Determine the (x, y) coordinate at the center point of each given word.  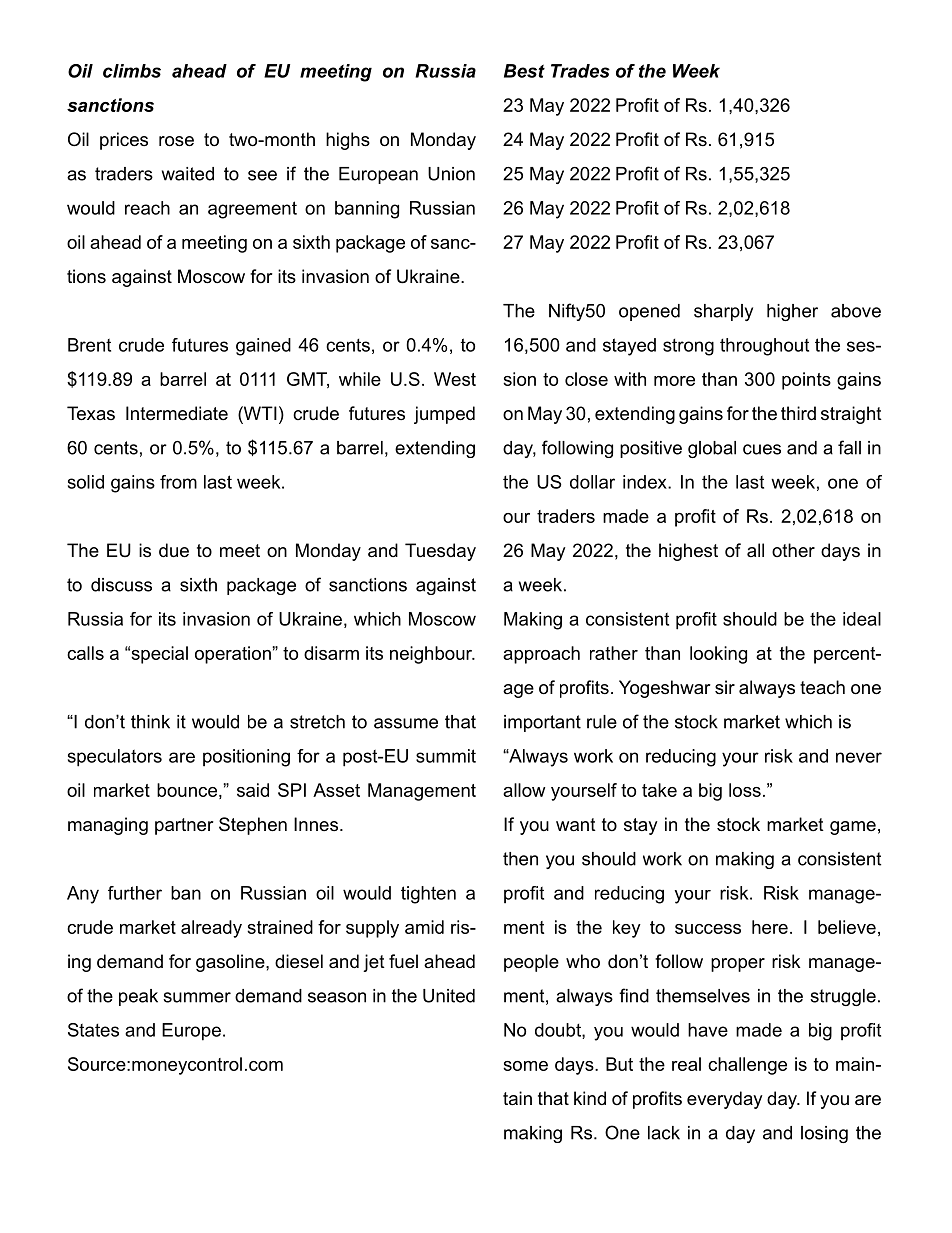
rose (176, 141)
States (93, 1030)
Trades (580, 71)
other (793, 550)
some (525, 1066)
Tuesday (440, 552)
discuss (121, 585)
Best (524, 71)
